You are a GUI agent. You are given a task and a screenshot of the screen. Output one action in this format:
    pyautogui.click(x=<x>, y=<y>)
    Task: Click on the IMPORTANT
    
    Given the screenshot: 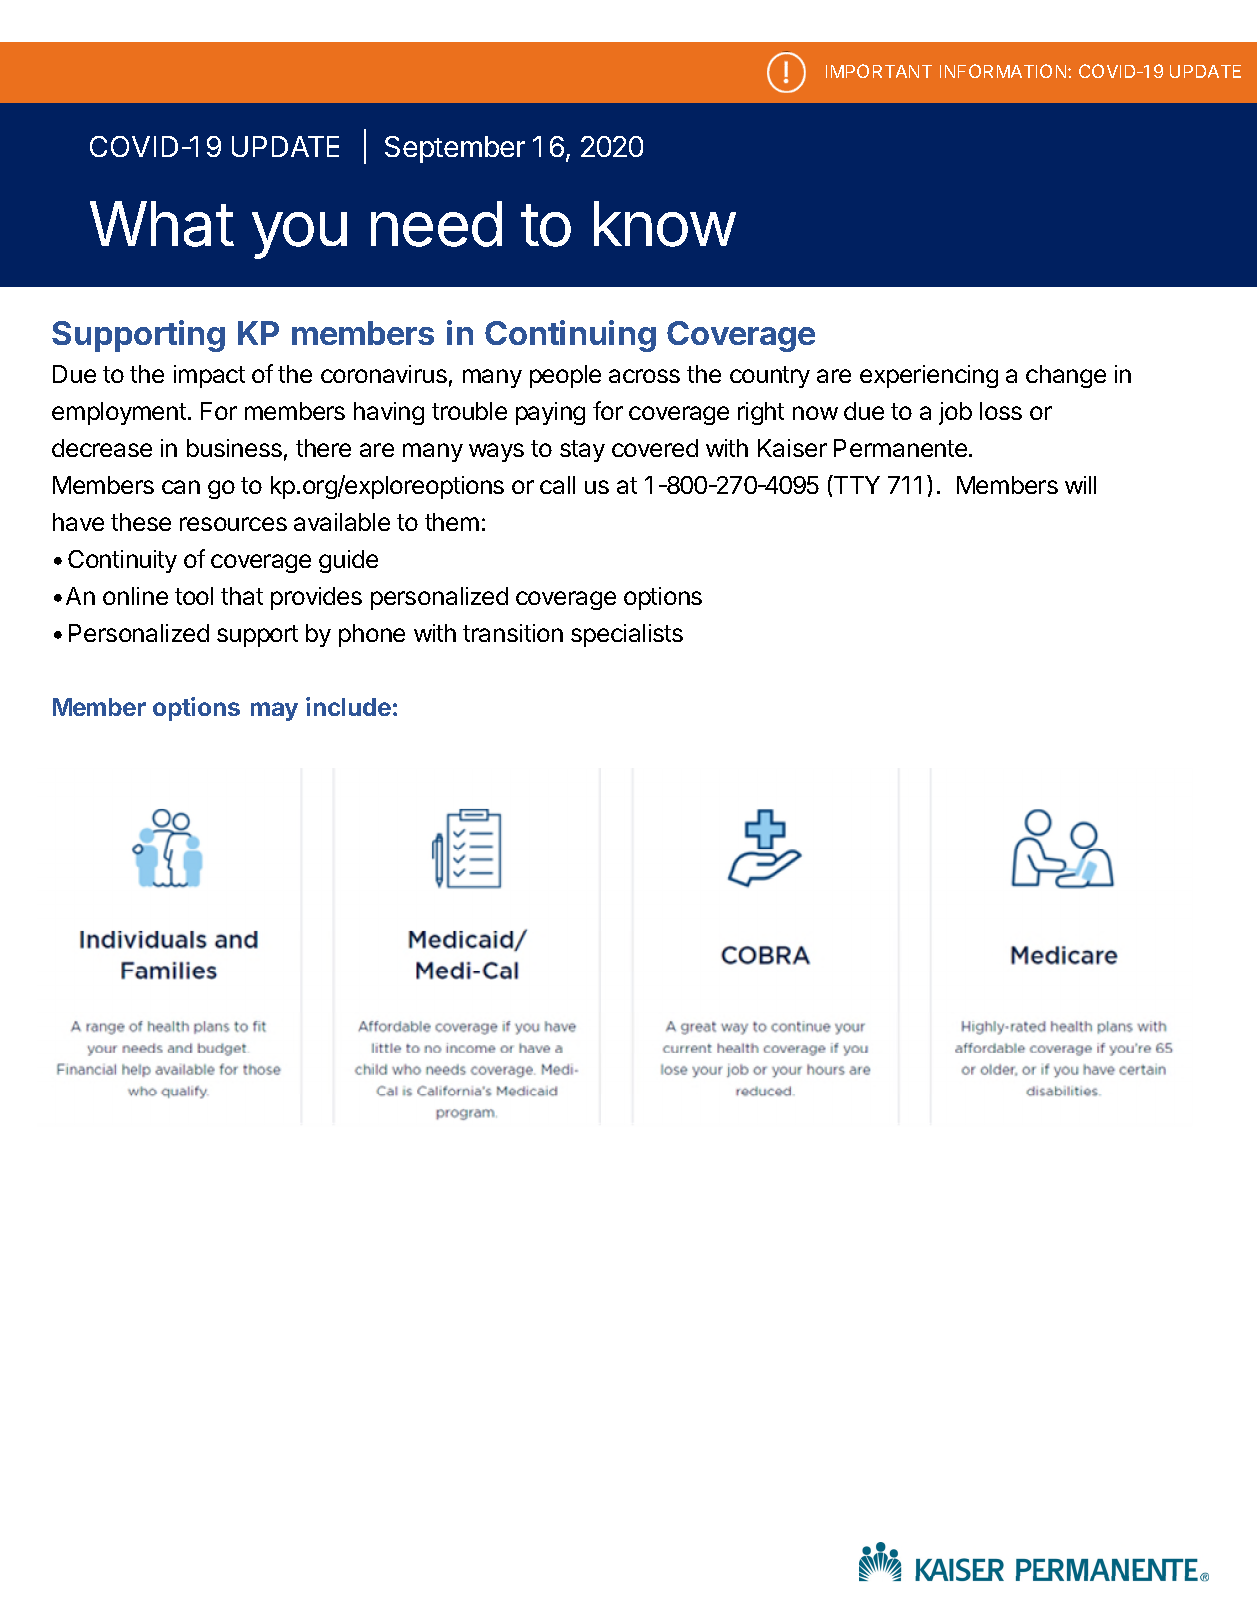 What is the action you would take?
    pyautogui.click(x=879, y=71)
